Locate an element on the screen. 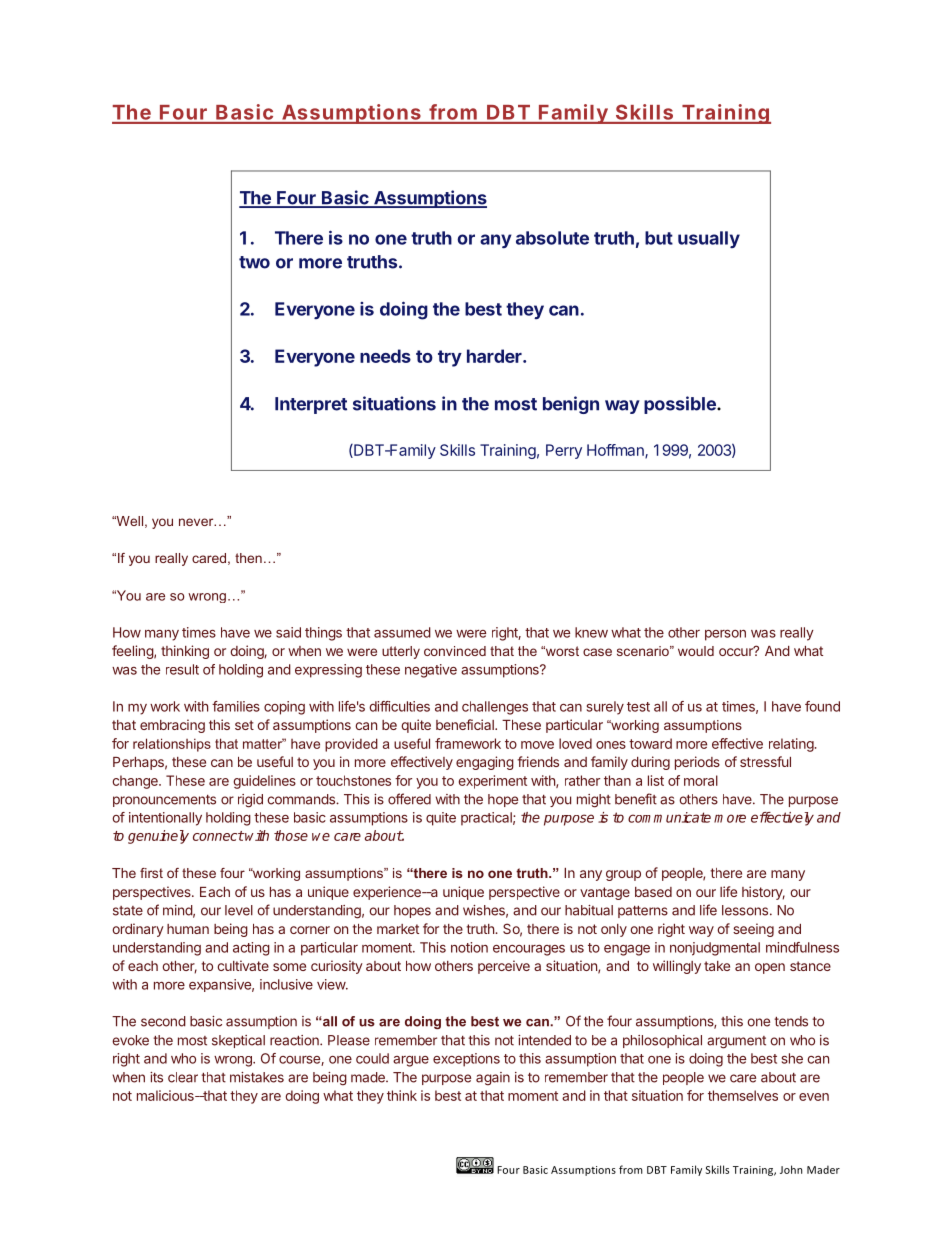  two is located at coordinates (254, 262).
